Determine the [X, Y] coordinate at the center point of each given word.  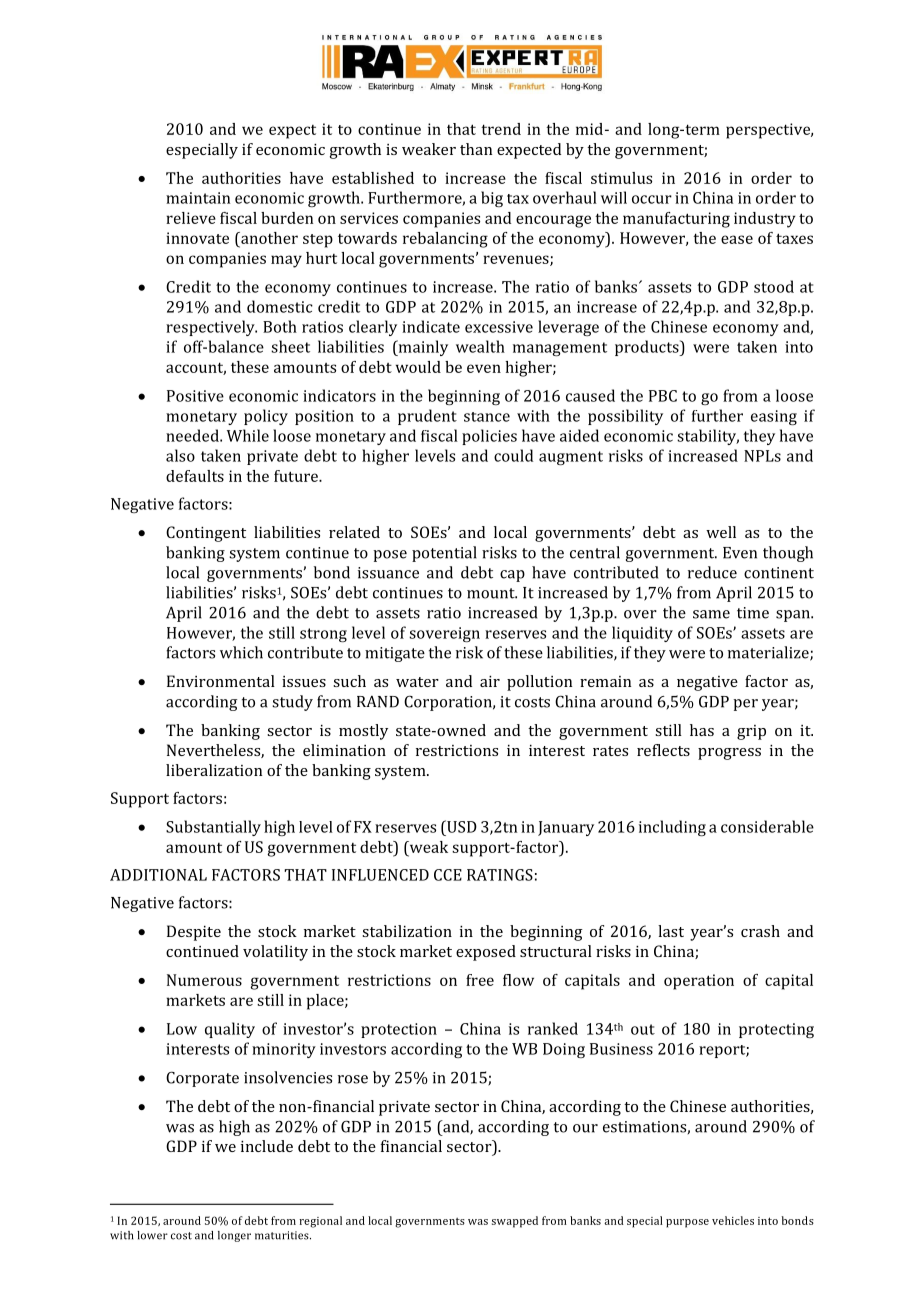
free [480, 980]
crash [760, 931]
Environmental [221, 681]
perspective [769, 131]
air [490, 681]
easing [774, 417]
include [267, 1146]
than [476, 149]
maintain [198, 198]
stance [487, 417]
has [702, 730]
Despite [194, 933]
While [248, 435]
